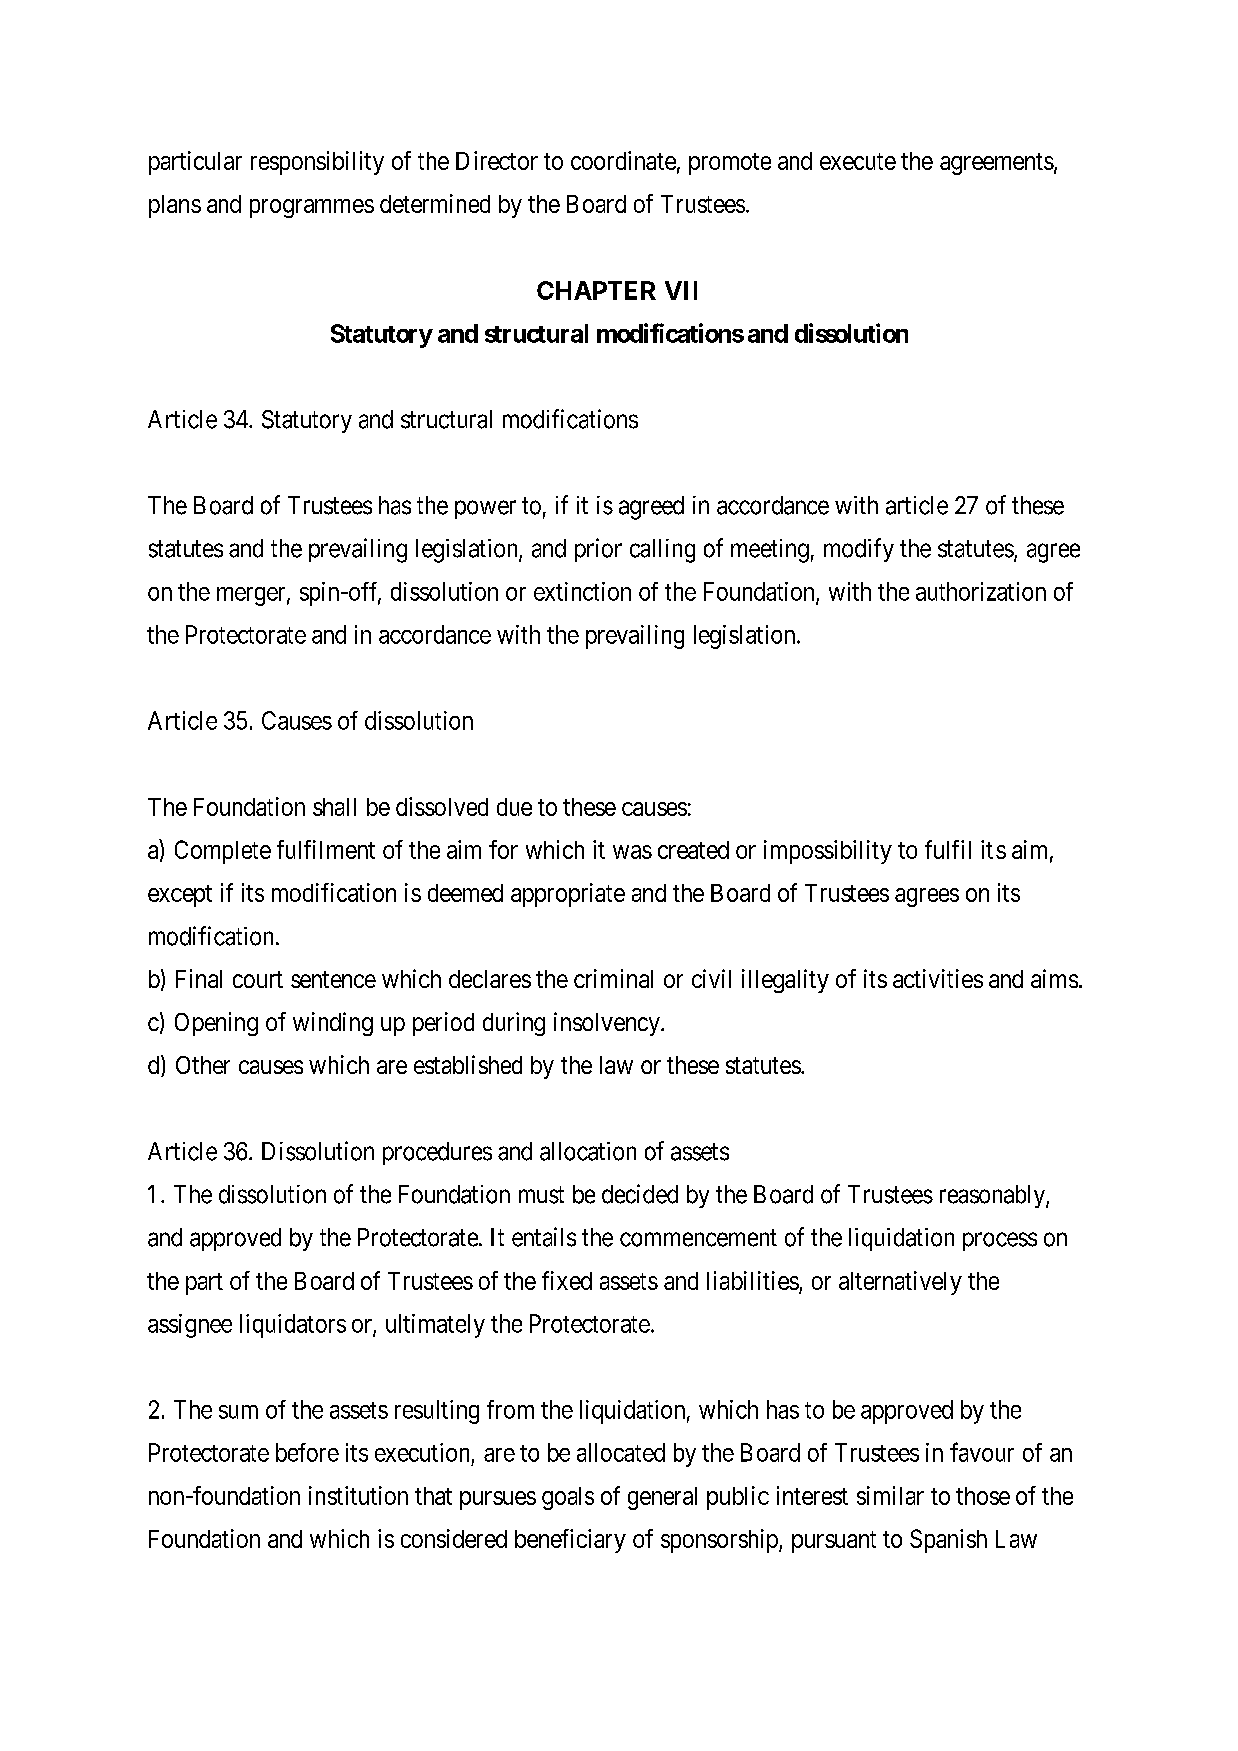  What do you see at coordinates (223, 852) in the page?
I see `Complete` at bounding box center [223, 852].
